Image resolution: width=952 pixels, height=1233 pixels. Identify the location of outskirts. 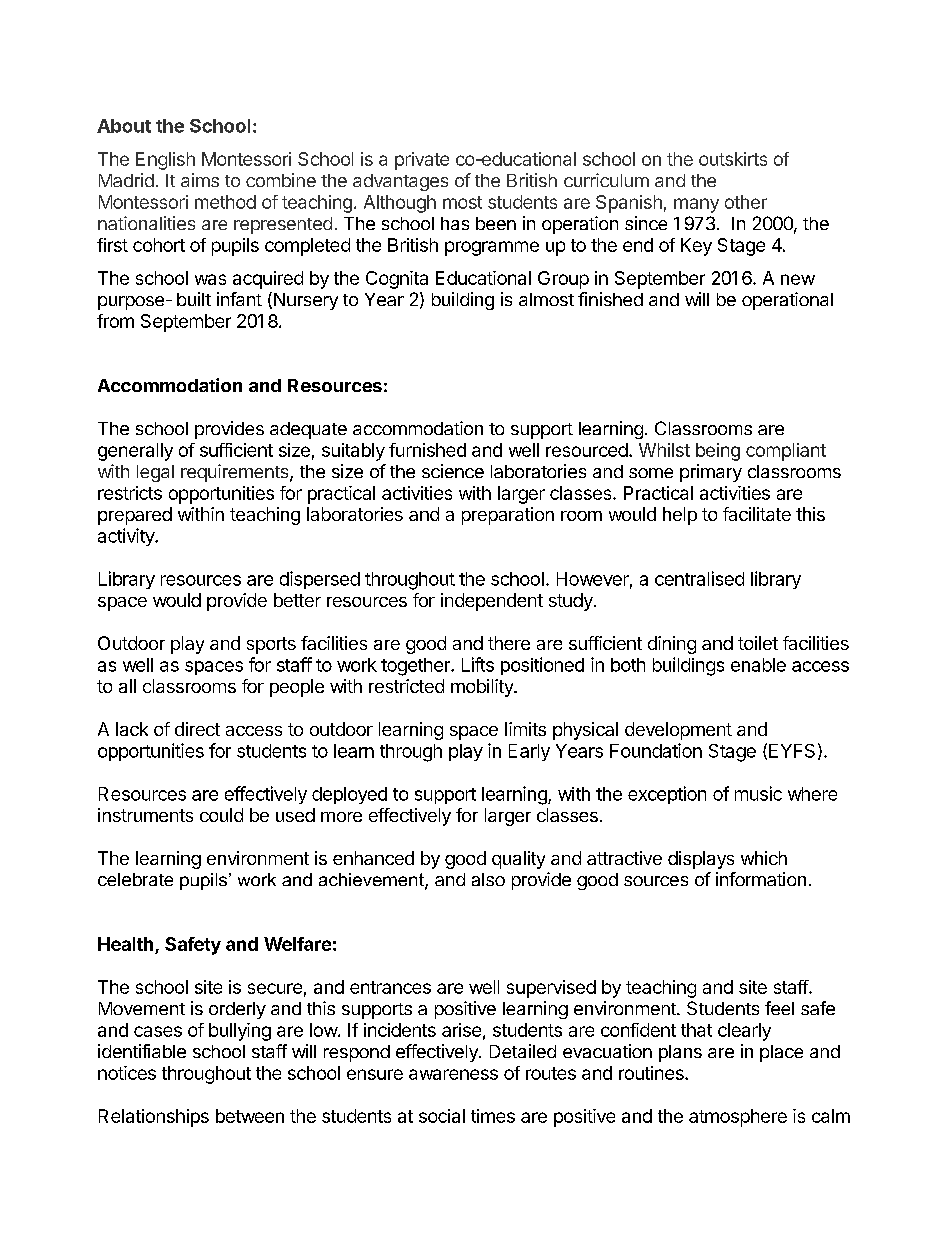
(733, 159).
